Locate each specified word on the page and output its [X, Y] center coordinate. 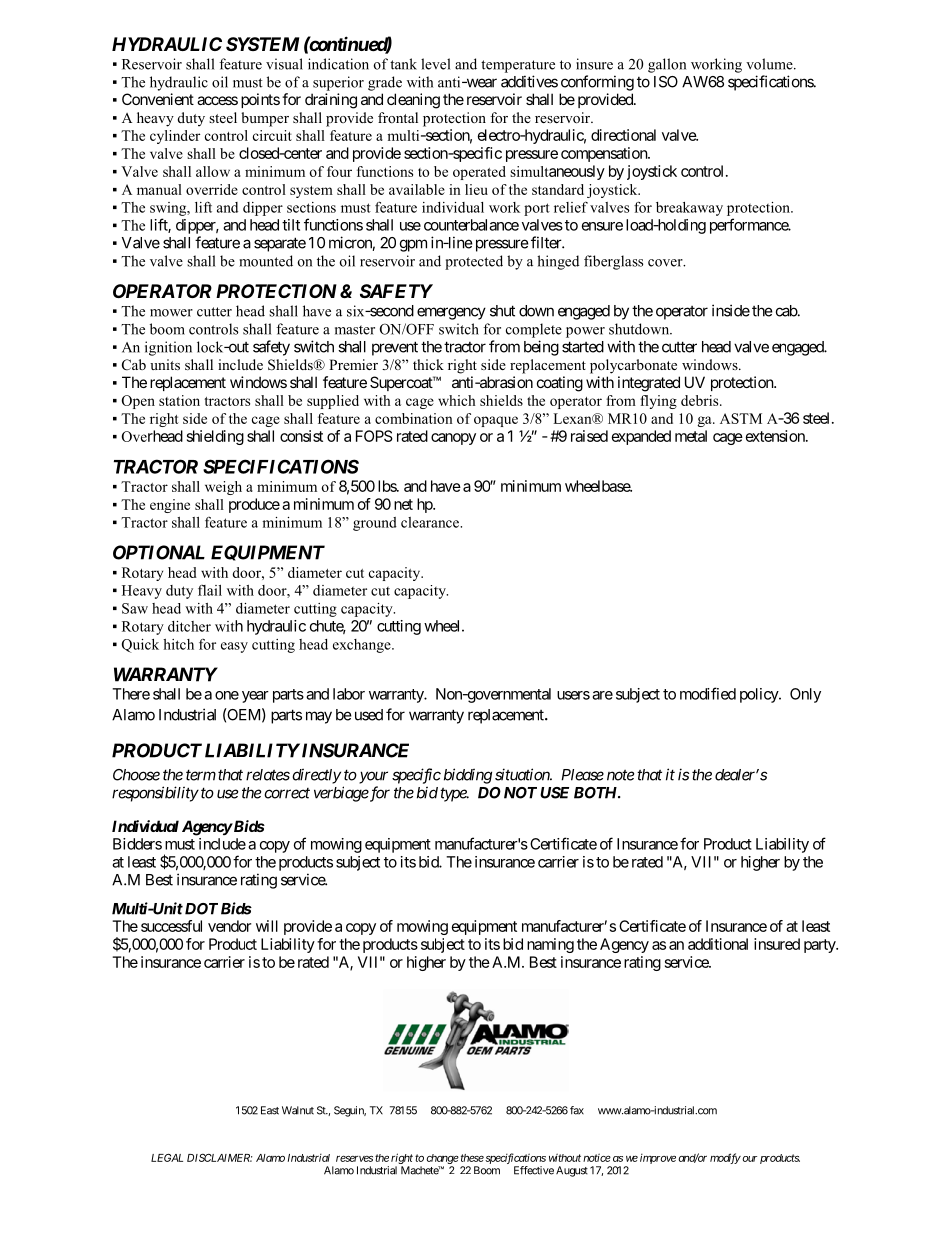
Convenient [158, 99]
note [620, 775]
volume [770, 64]
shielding [215, 437]
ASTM [741, 418]
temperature [518, 66]
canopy [453, 439]
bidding [468, 776]
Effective [534, 1170]
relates [268, 775]
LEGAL [167, 1158]
